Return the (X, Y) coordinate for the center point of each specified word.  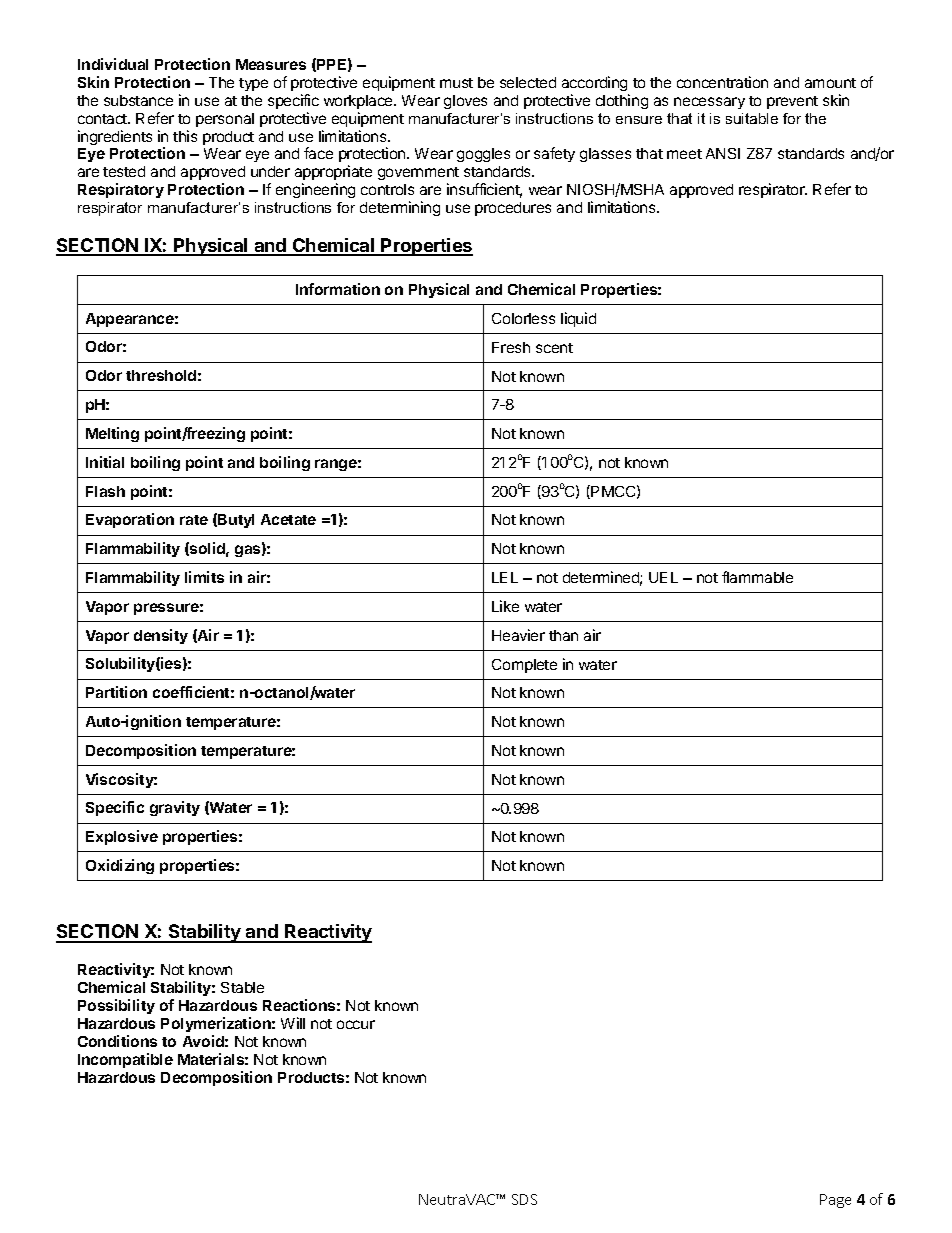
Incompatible (125, 1060)
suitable (752, 118)
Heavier (518, 635)
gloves (465, 102)
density (161, 636)
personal (225, 120)
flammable (757, 577)
